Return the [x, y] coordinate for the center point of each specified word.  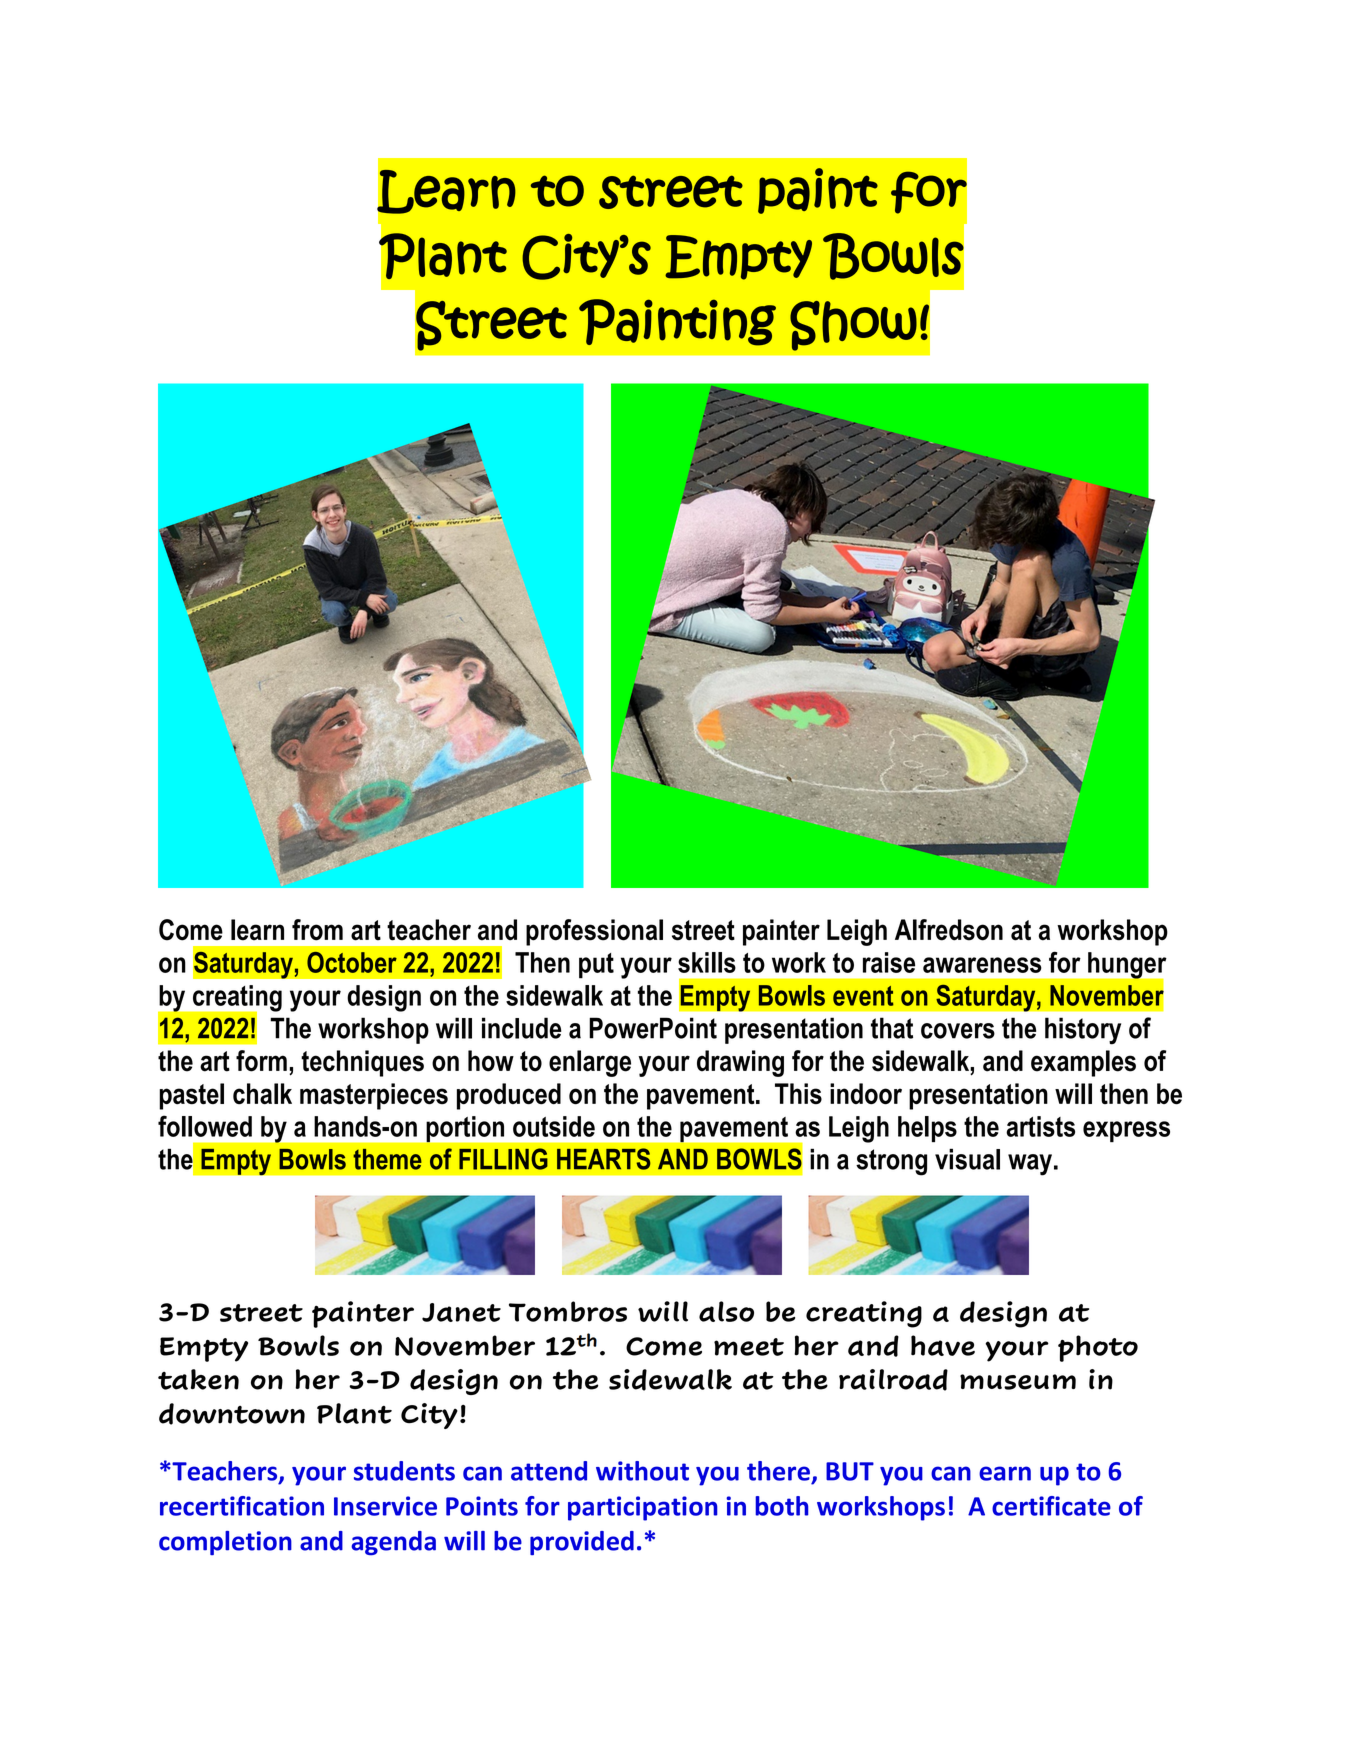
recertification [242, 1506]
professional [594, 932]
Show [853, 326]
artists [1040, 1126]
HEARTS [603, 1159]
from [317, 930]
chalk [262, 1094]
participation [643, 1508]
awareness [982, 965]
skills [707, 962]
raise [889, 962]
